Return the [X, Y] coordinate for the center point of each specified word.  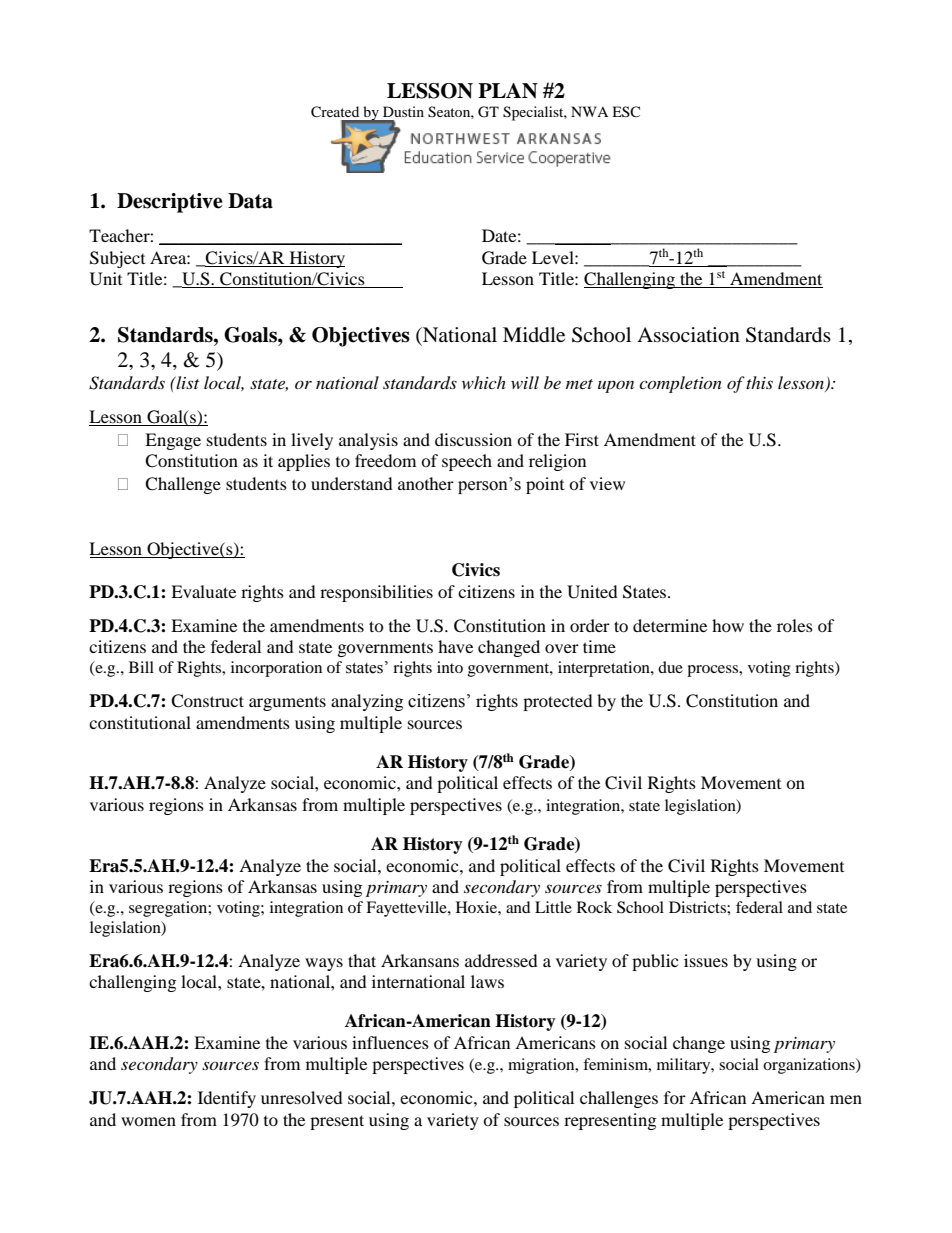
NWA [589, 111]
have [455, 646]
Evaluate [203, 591]
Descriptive [170, 203]
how [728, 625]
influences [390, 1042]
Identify [227, 1099]
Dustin [403, 111]
